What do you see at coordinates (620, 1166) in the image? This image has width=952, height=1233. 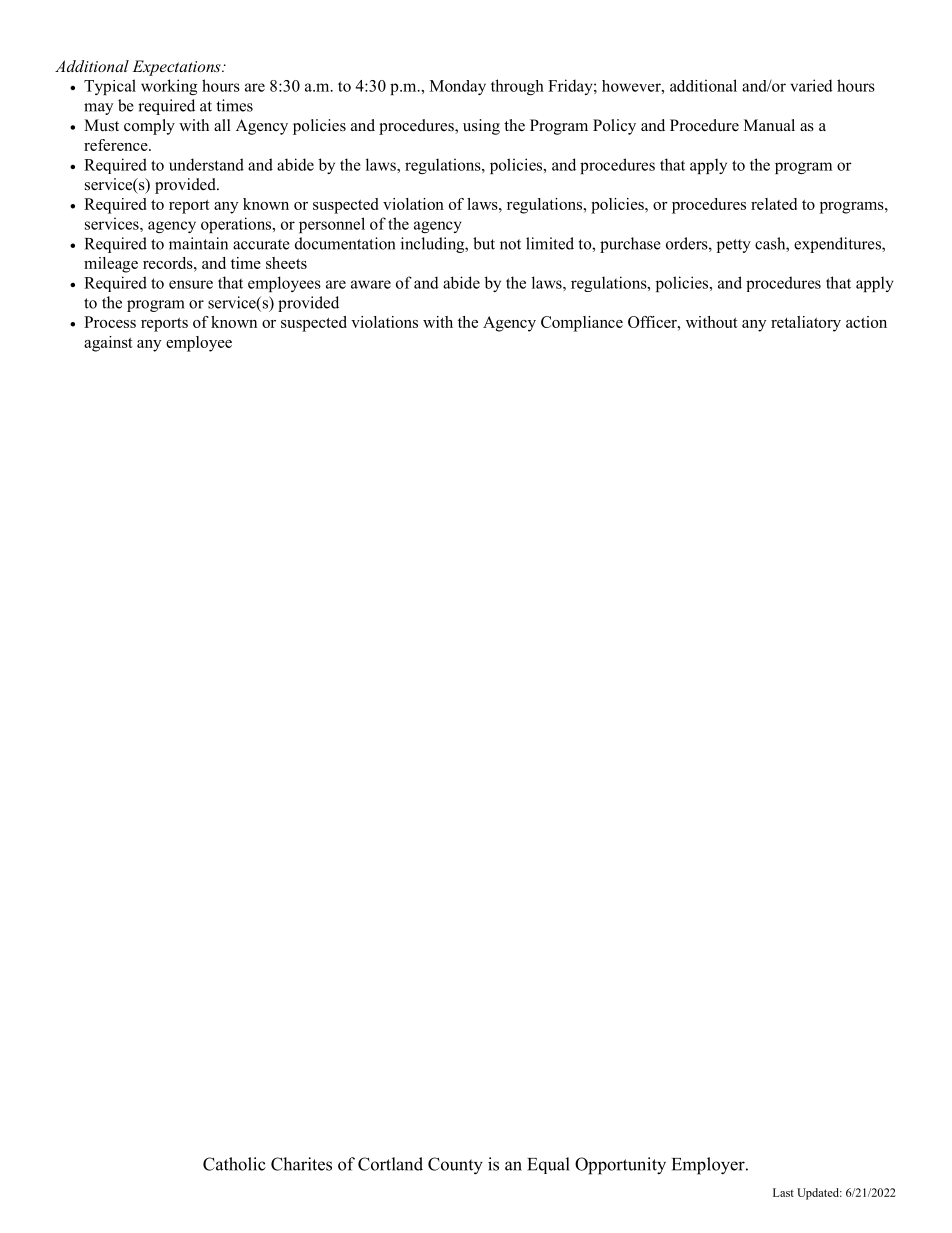 I see `Opportunity` at bounding box center [620, 1166].
